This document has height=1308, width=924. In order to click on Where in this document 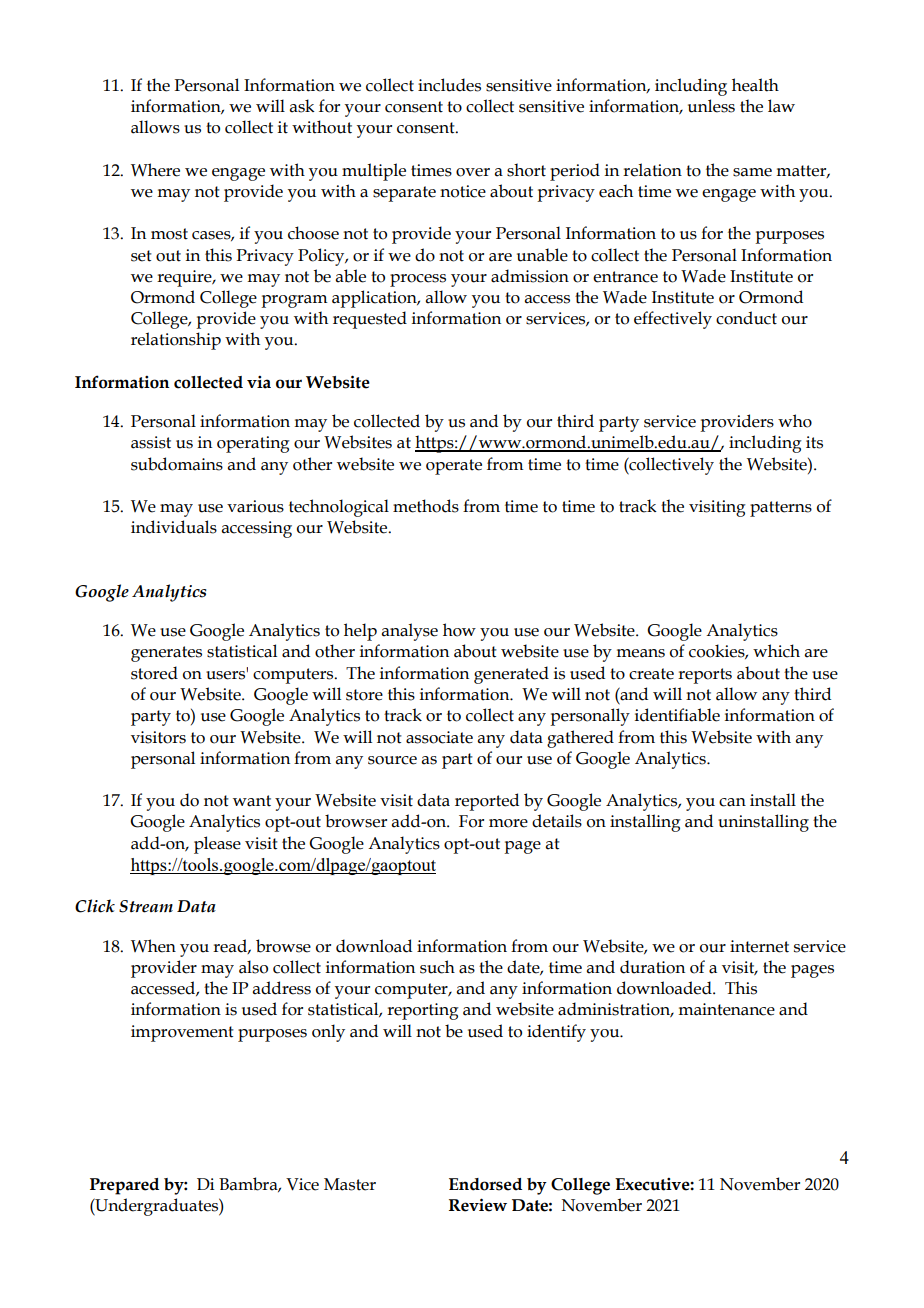, I will do `click(155, 170)`.
